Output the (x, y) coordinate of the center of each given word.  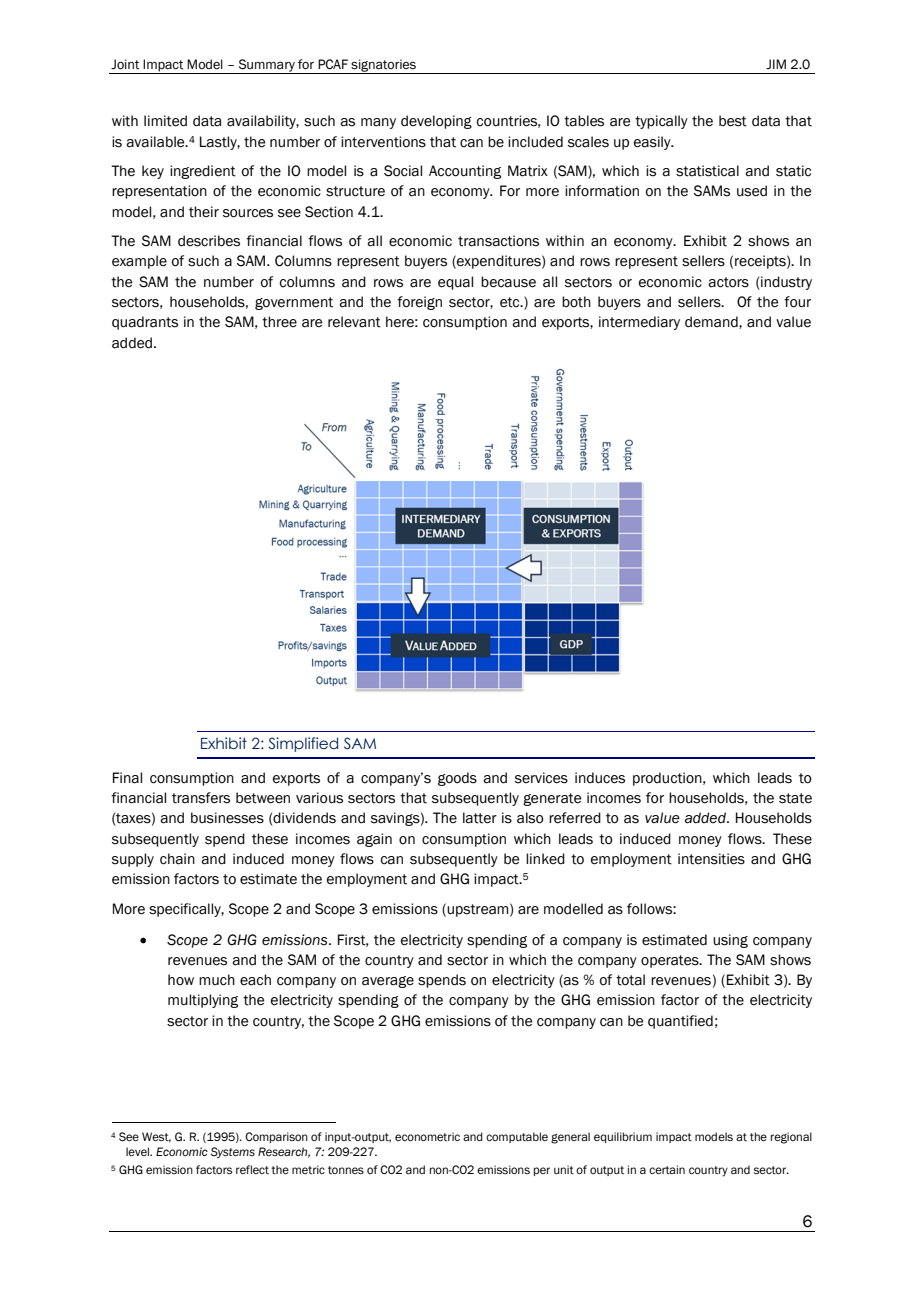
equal (455, 283)
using (730, 941)
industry (785, 283)
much (217, 980)
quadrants (145, 323)
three (279, 322)
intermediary (639, 323)
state (795, 798)
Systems (233, 1152)
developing (436, 122)
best (733, 121)
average (388, 982)
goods (457, 779)
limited (165, 121)
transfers (201, 798)
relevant (354, 322)
